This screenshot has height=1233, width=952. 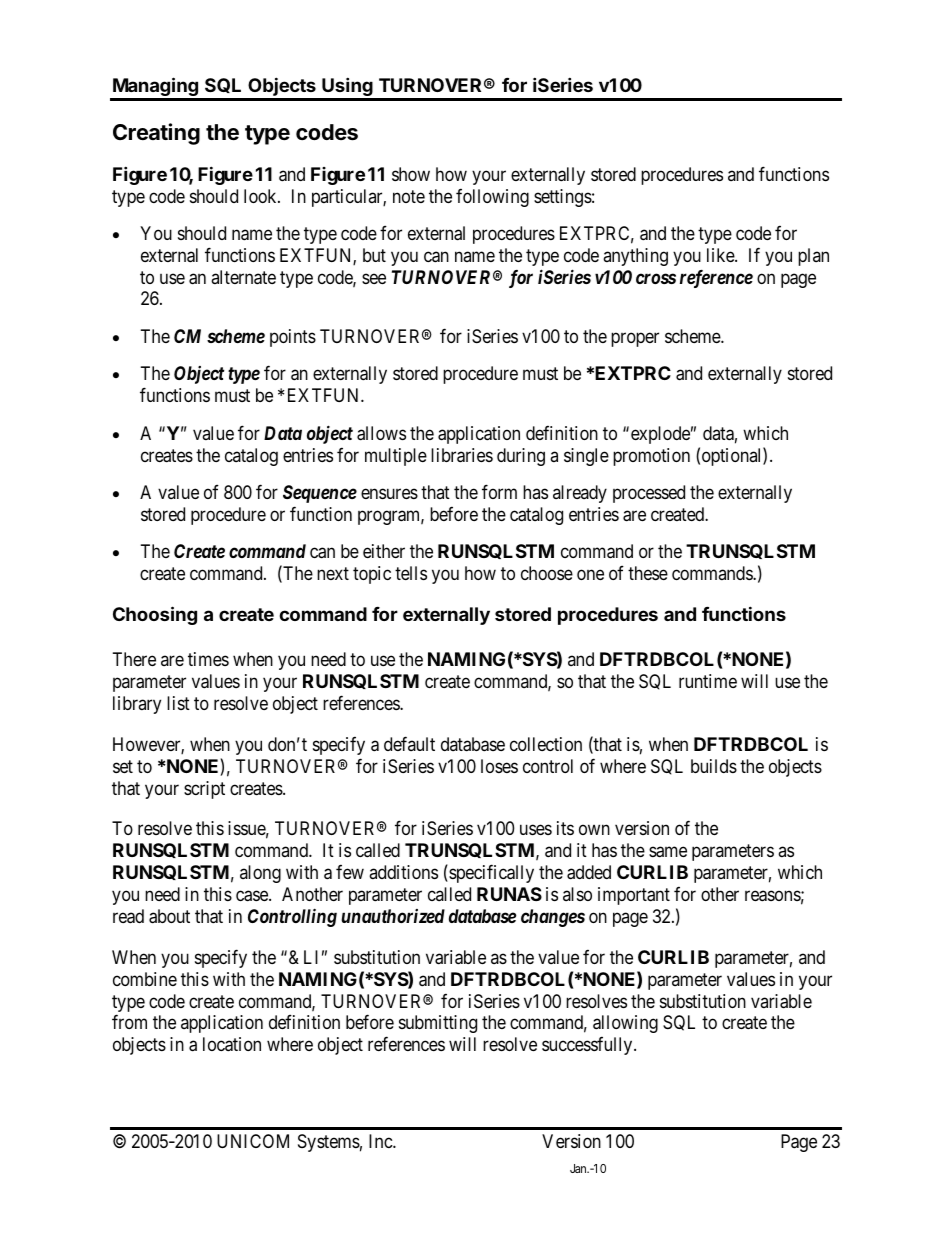 I want to click on look, so click(x=261, y=196).
